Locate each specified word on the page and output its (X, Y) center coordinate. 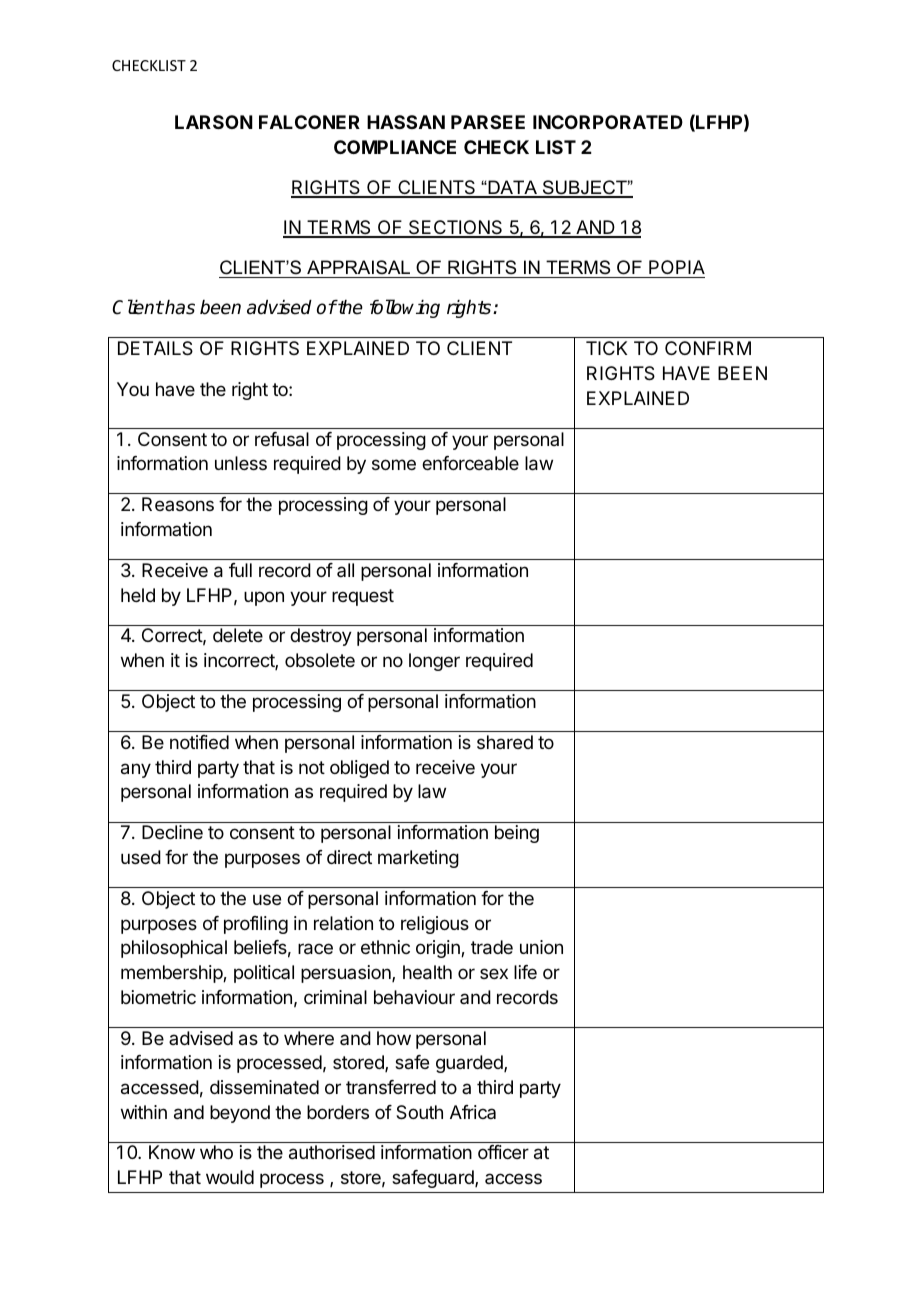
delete (238, 635)
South (419, 1112)
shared (505, 742)
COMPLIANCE (395, 147)
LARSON (214, 122)
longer (434, 662)
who (216, 1152)
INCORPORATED (608, 122)
